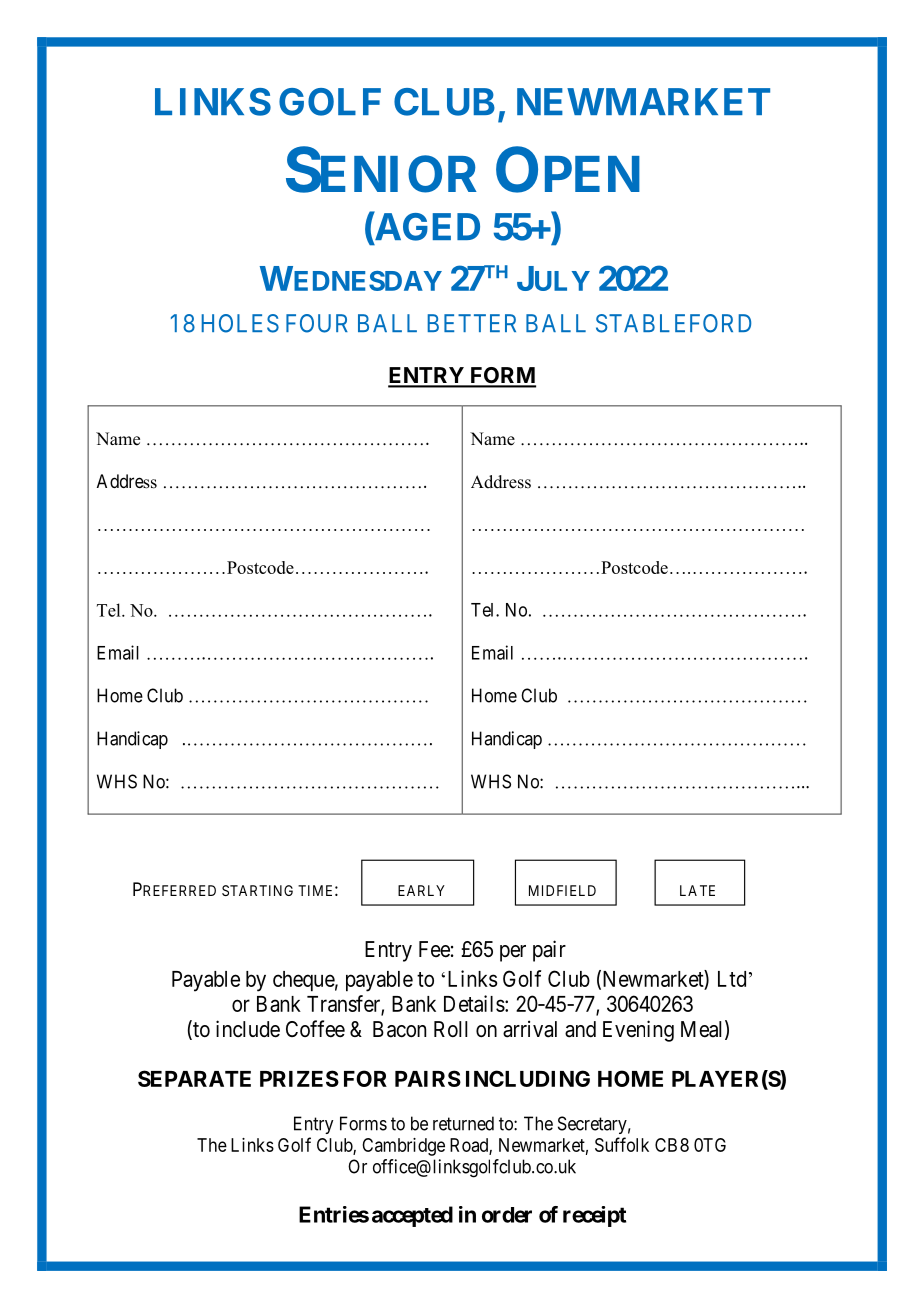 The image size is (924, 1308). What do you see at coordinates (257, 890) in the screenshot?
I see `STARTING` at bounding box center [257, 890].
